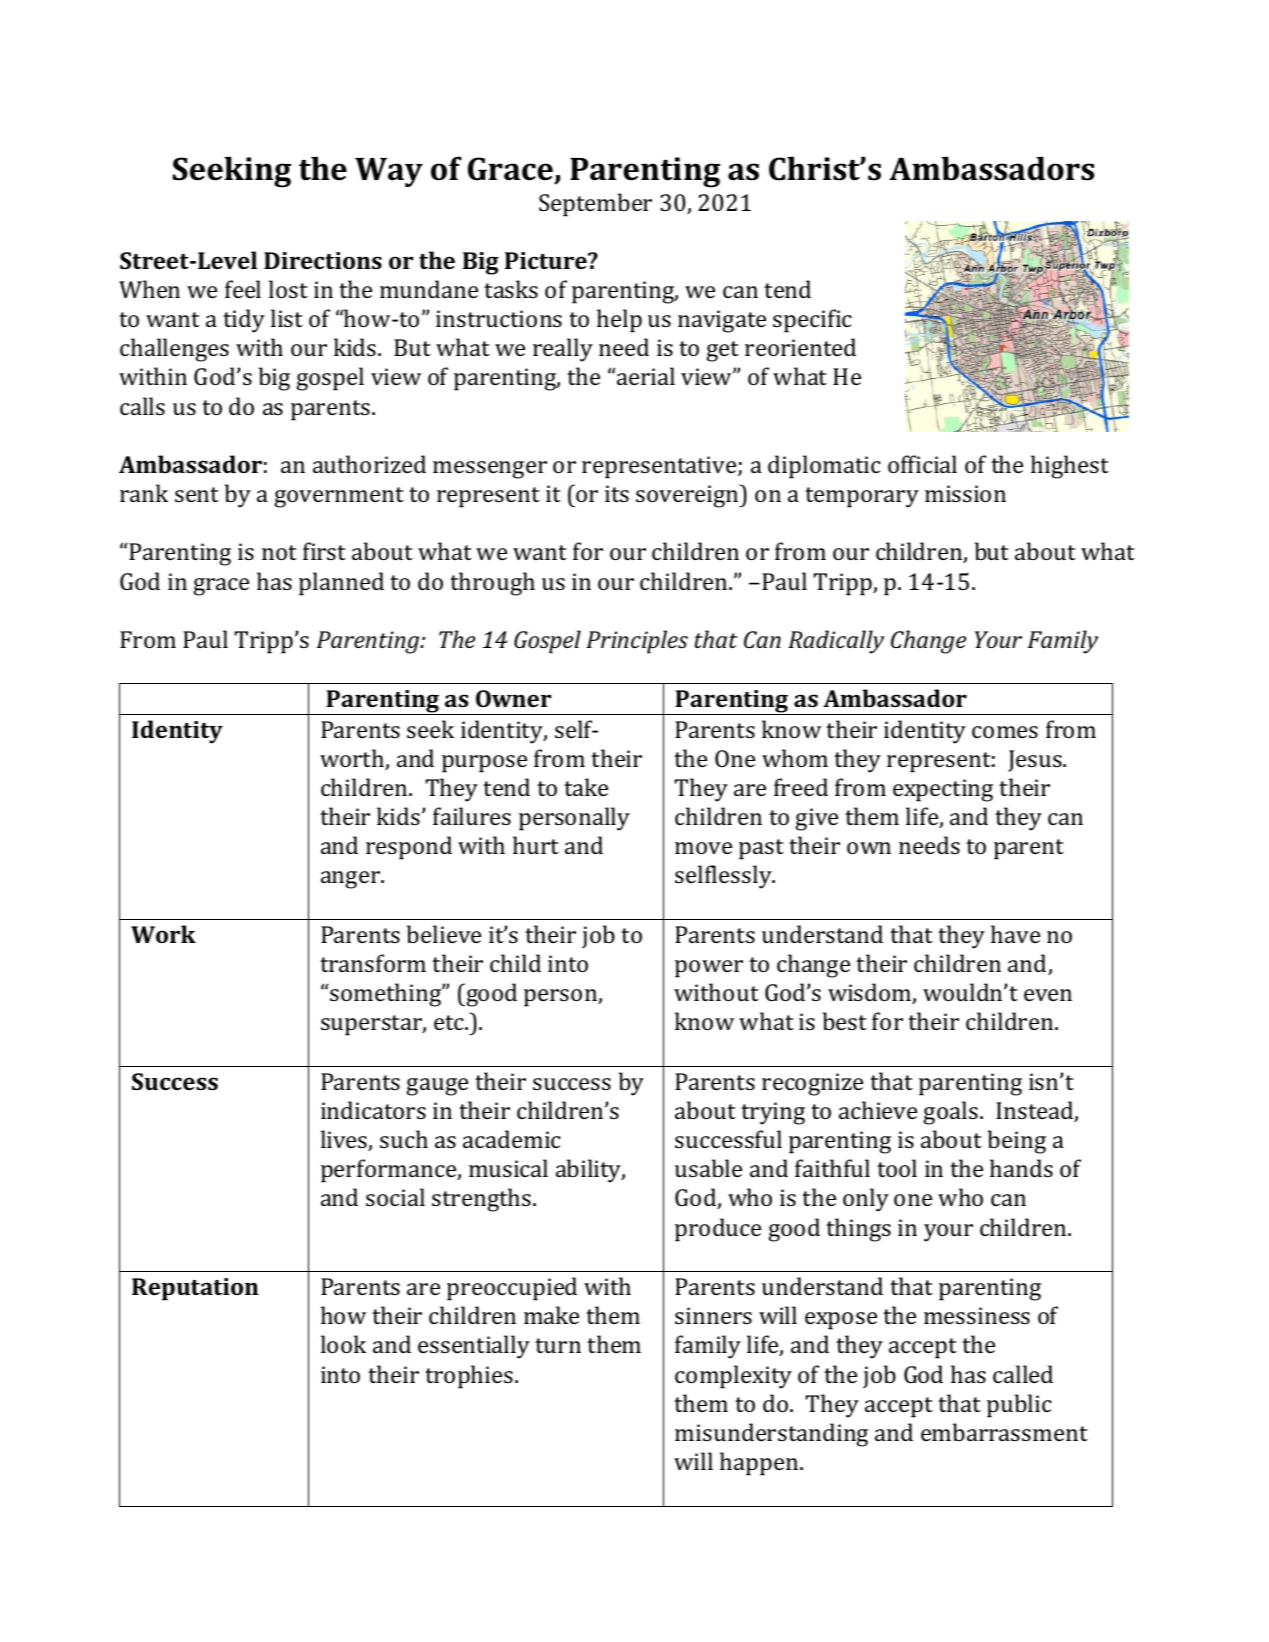 The height and width of the screenshot is (1642, 1269). Describe the element at coordinates (279, 552) in the screenshot. I see `not` at that location.
